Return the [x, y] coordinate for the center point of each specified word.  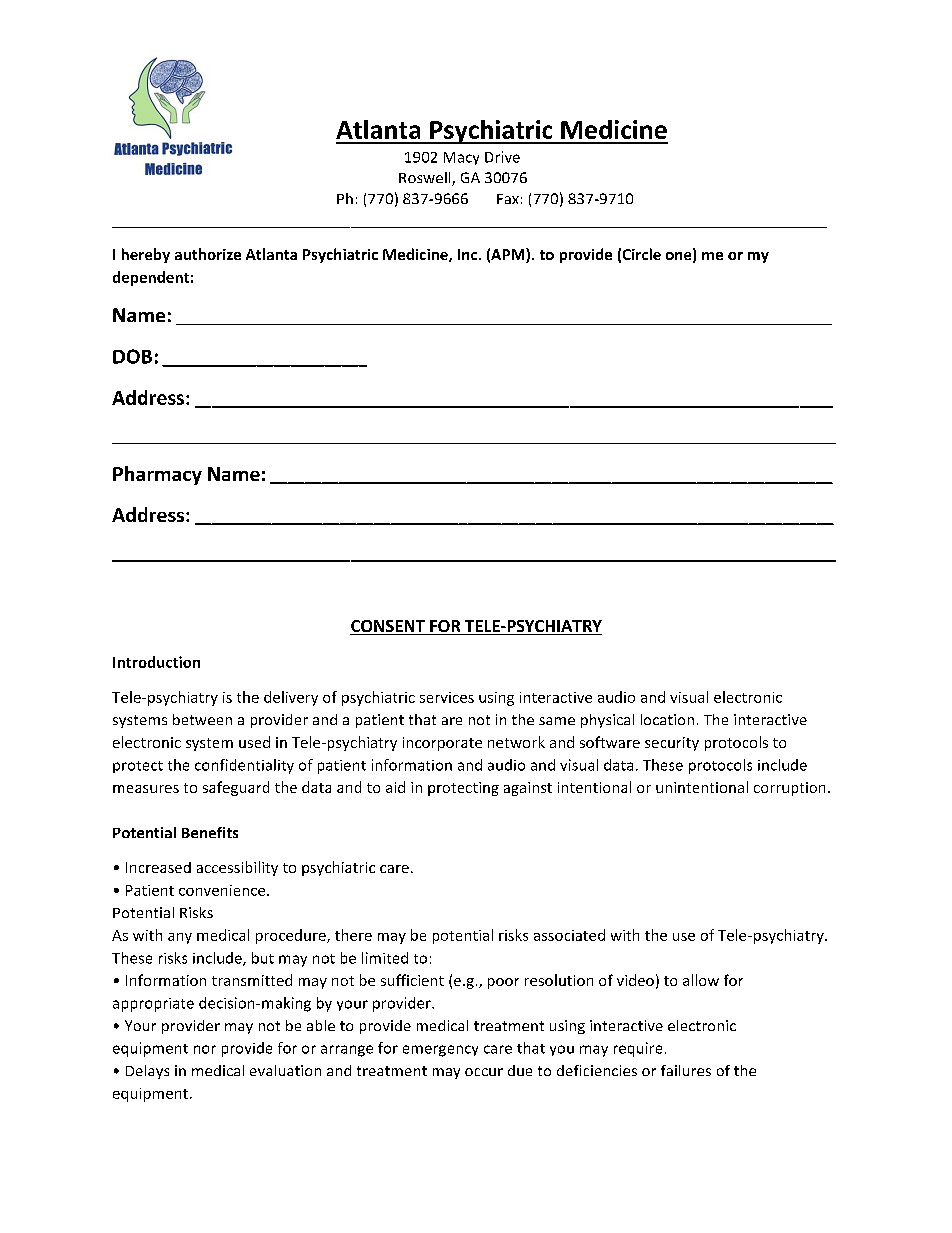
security [672, 744]
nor [205, 1049]
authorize [208, 254]
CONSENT [388, 627]
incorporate [442, 744]
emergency [440, 1051]
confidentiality [244, 766]
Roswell [426, 179]
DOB [132, 356]
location [667, 719]
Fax [508, 199]
